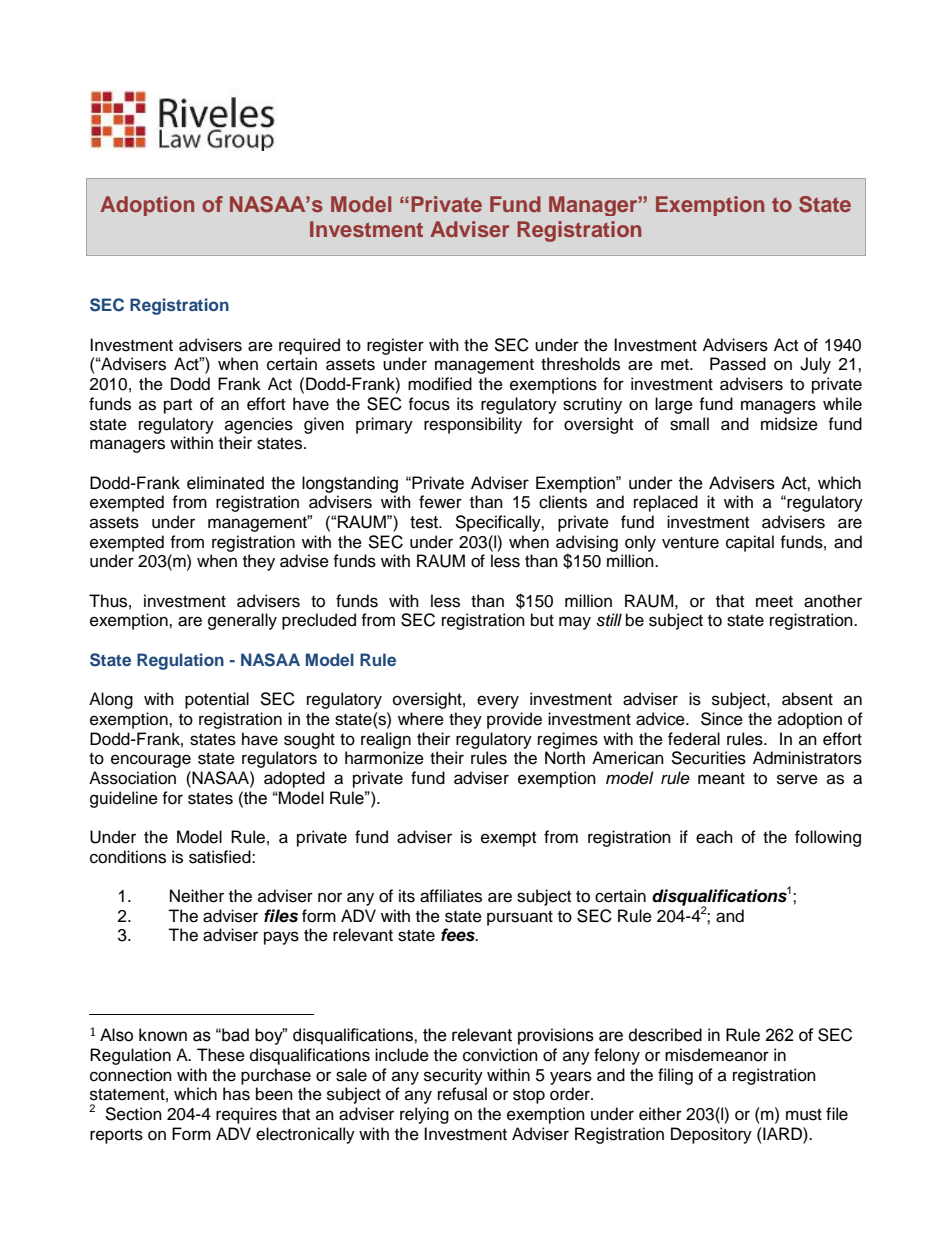  I want to click on modified, so click(440, 384).
